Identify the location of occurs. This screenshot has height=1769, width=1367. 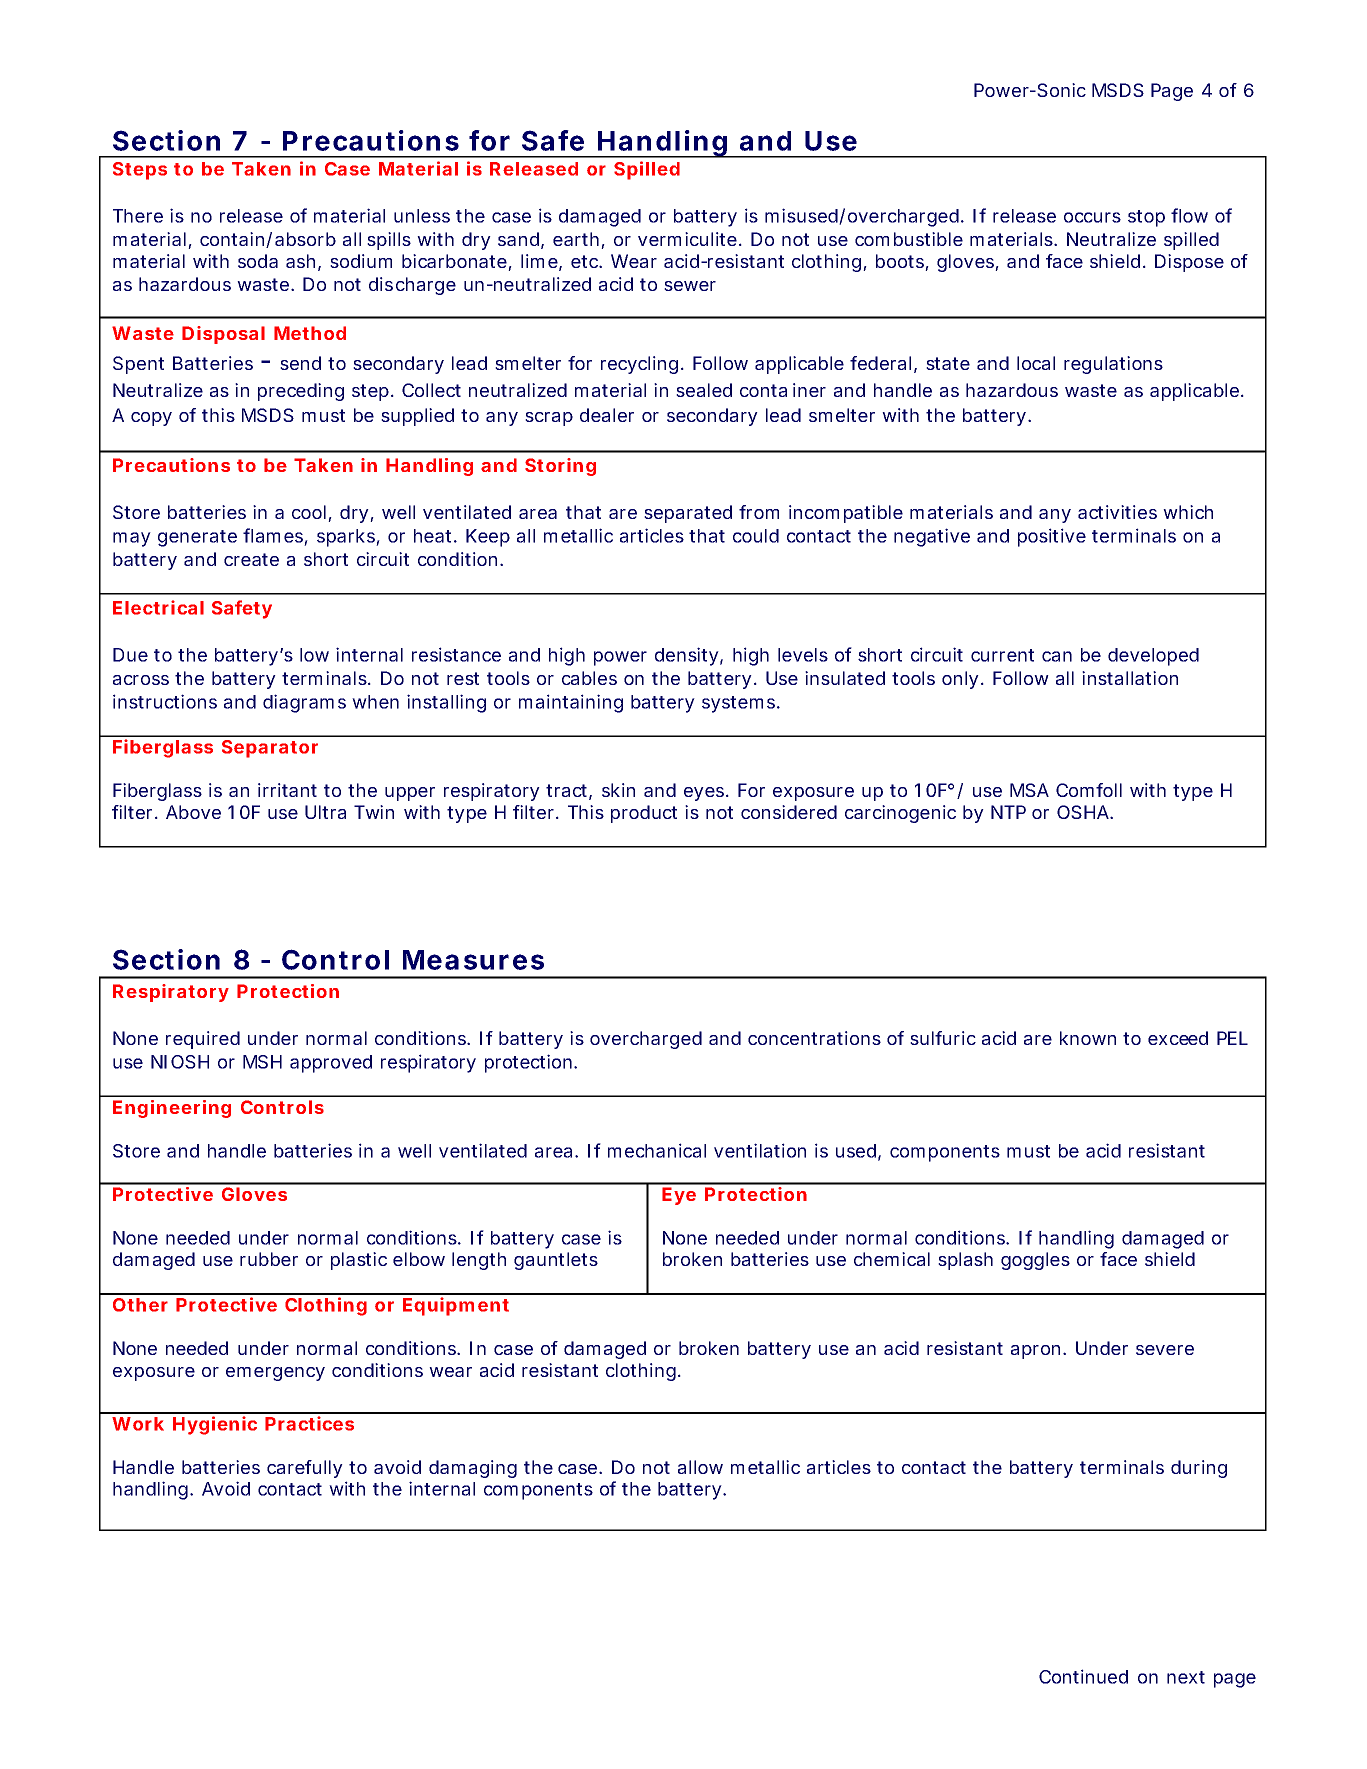
(1092, 217).
